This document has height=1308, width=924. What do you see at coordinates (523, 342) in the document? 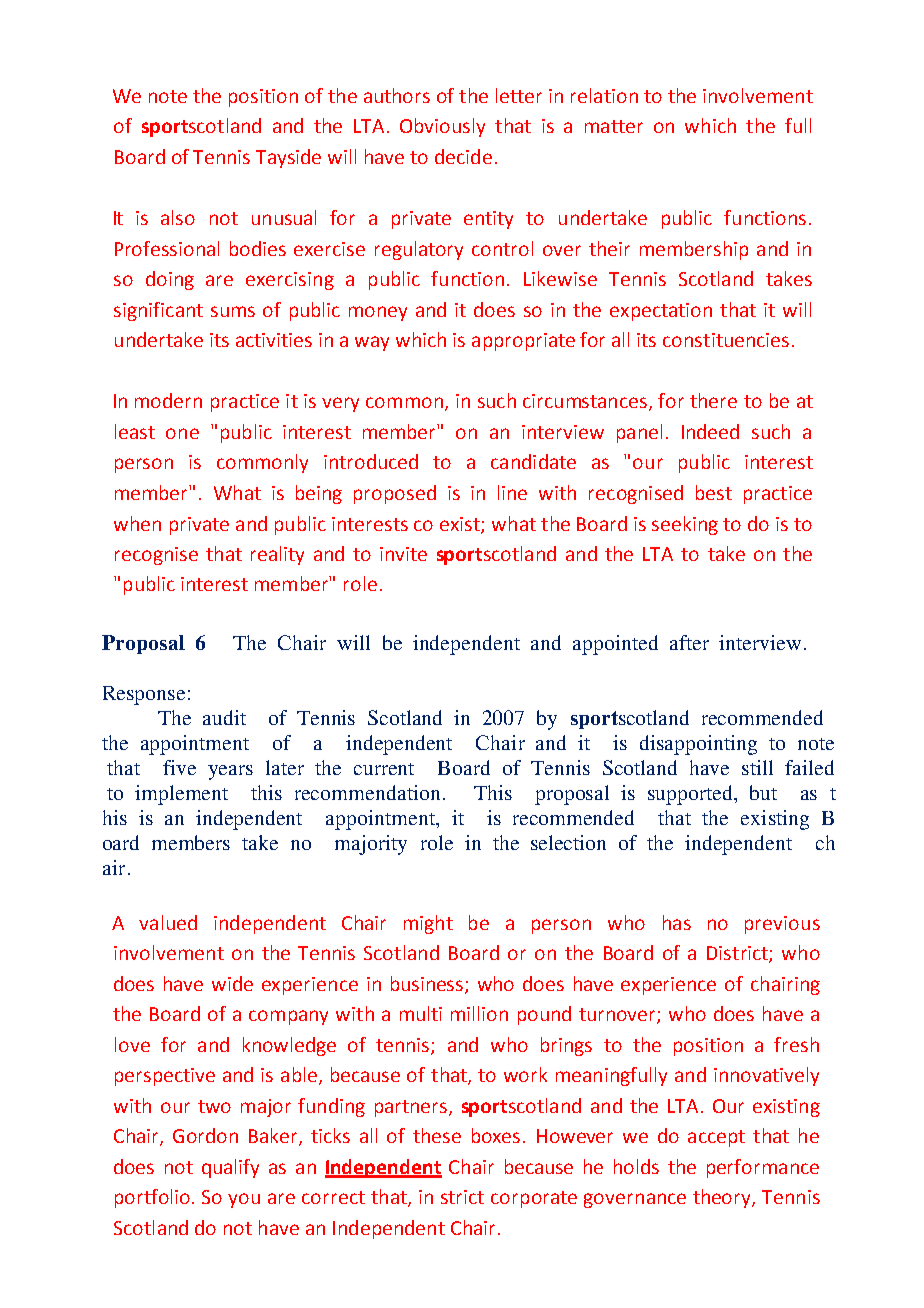
I see `appropriate` at bounding box center [523, 342].
